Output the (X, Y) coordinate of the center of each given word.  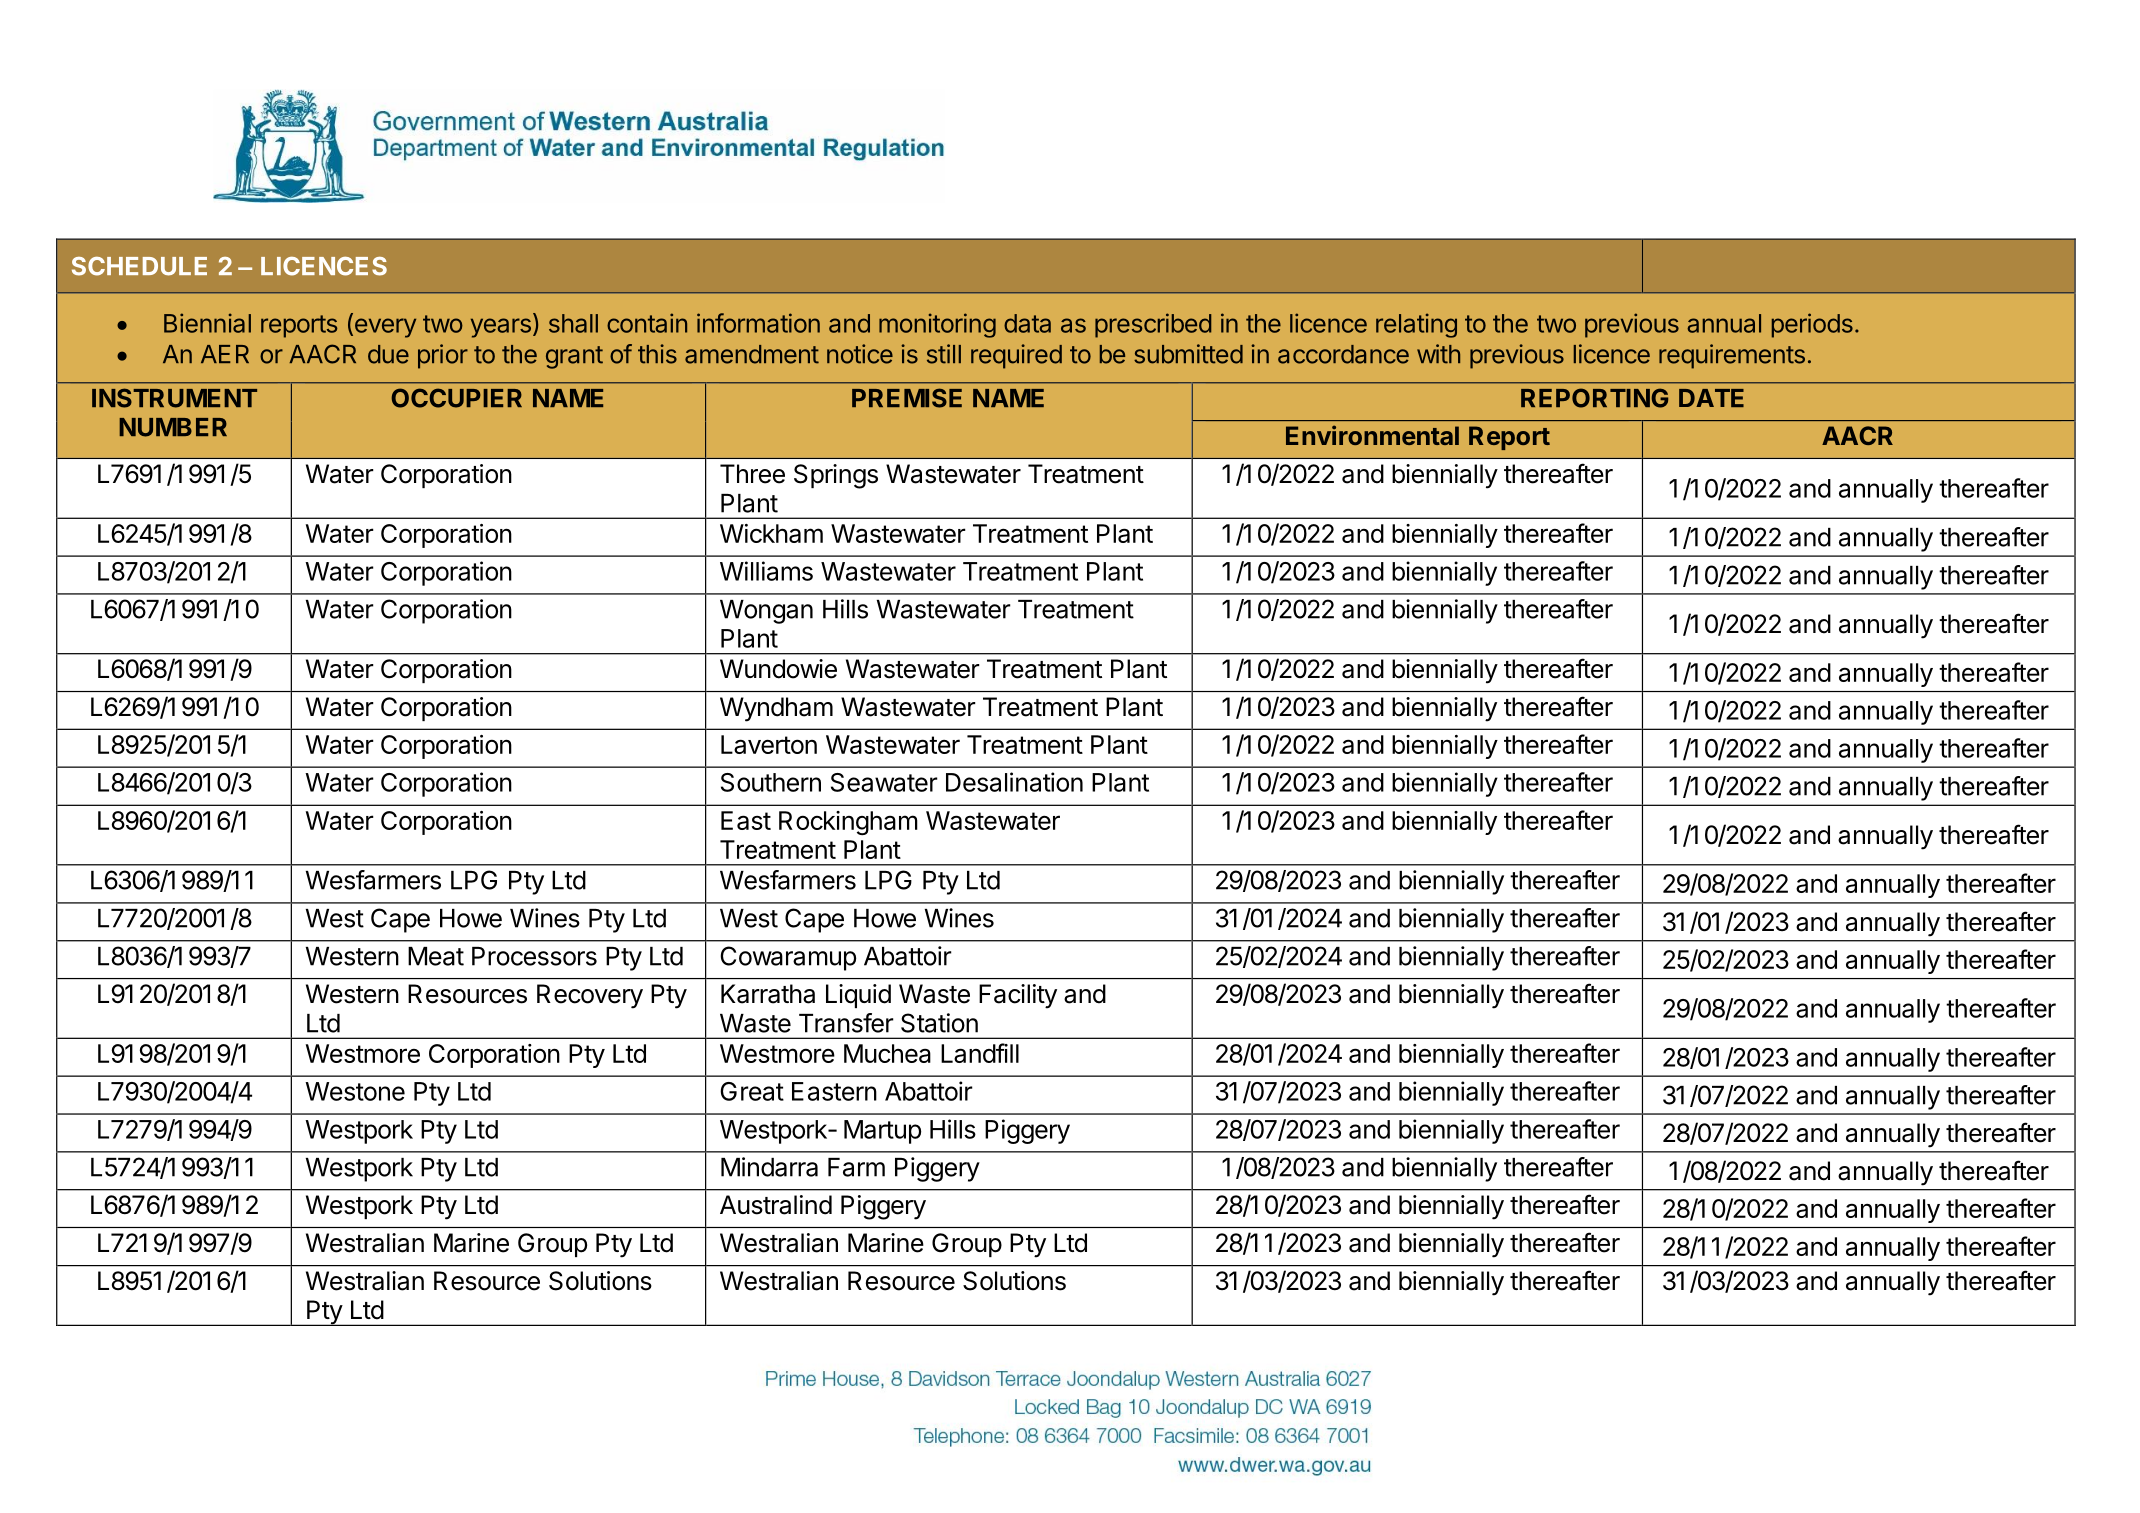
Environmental (1372, 435)
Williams (766, 571)
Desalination (1014, 782)
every (384, 328)
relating (1416, 325)
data (1027, 323)
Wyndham (776, 709)
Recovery (590, 996)
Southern (771, 782)
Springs (836, 476)
